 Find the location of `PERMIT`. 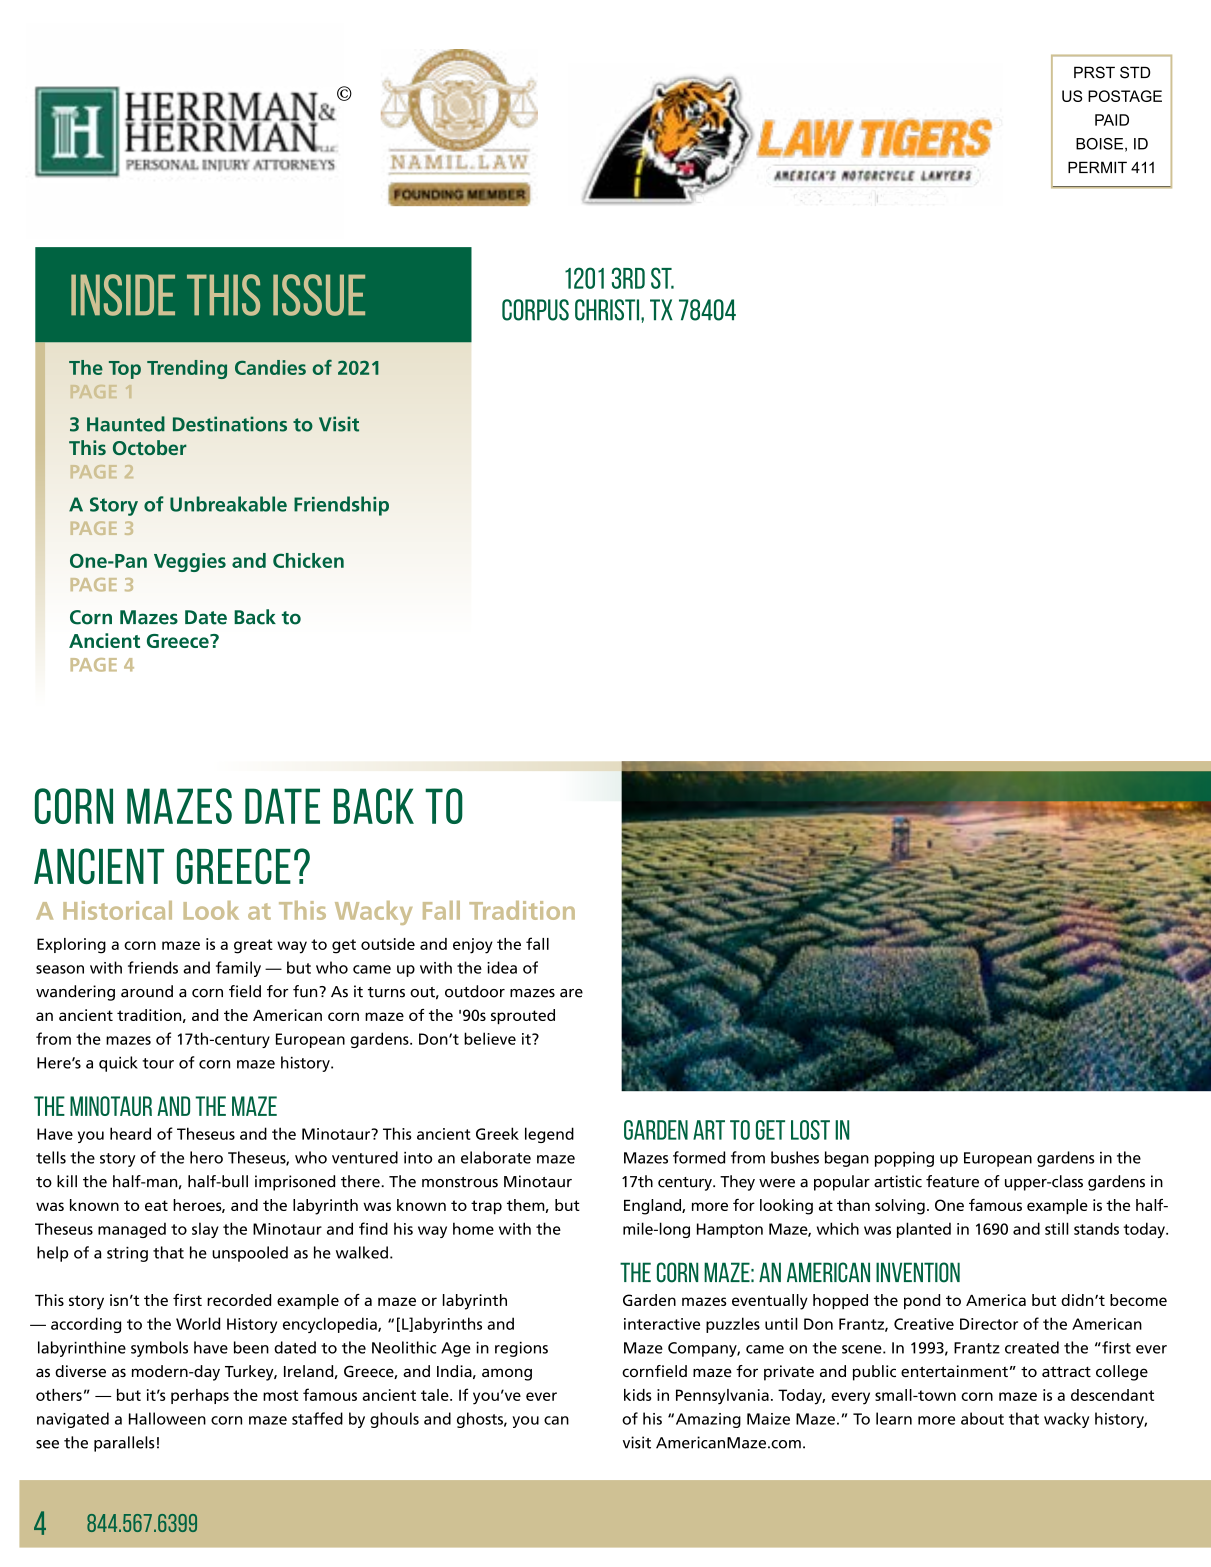

PERMIT is located at coordinates (1097, 167).
